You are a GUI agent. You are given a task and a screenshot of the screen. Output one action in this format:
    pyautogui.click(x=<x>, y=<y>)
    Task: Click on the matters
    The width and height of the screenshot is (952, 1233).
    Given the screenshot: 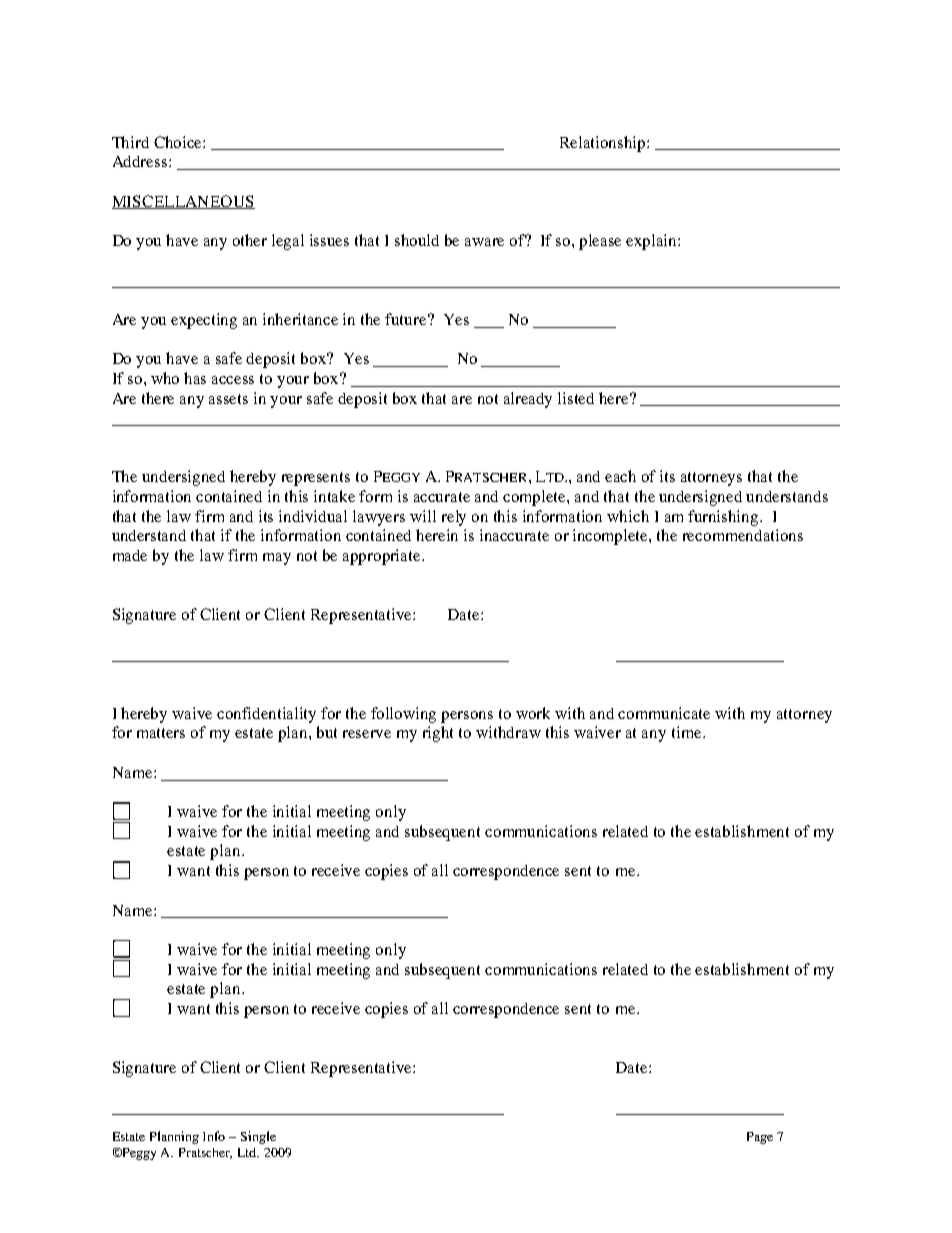 What is the action you would take?
    pyautogui.click(x=161, y=733)
